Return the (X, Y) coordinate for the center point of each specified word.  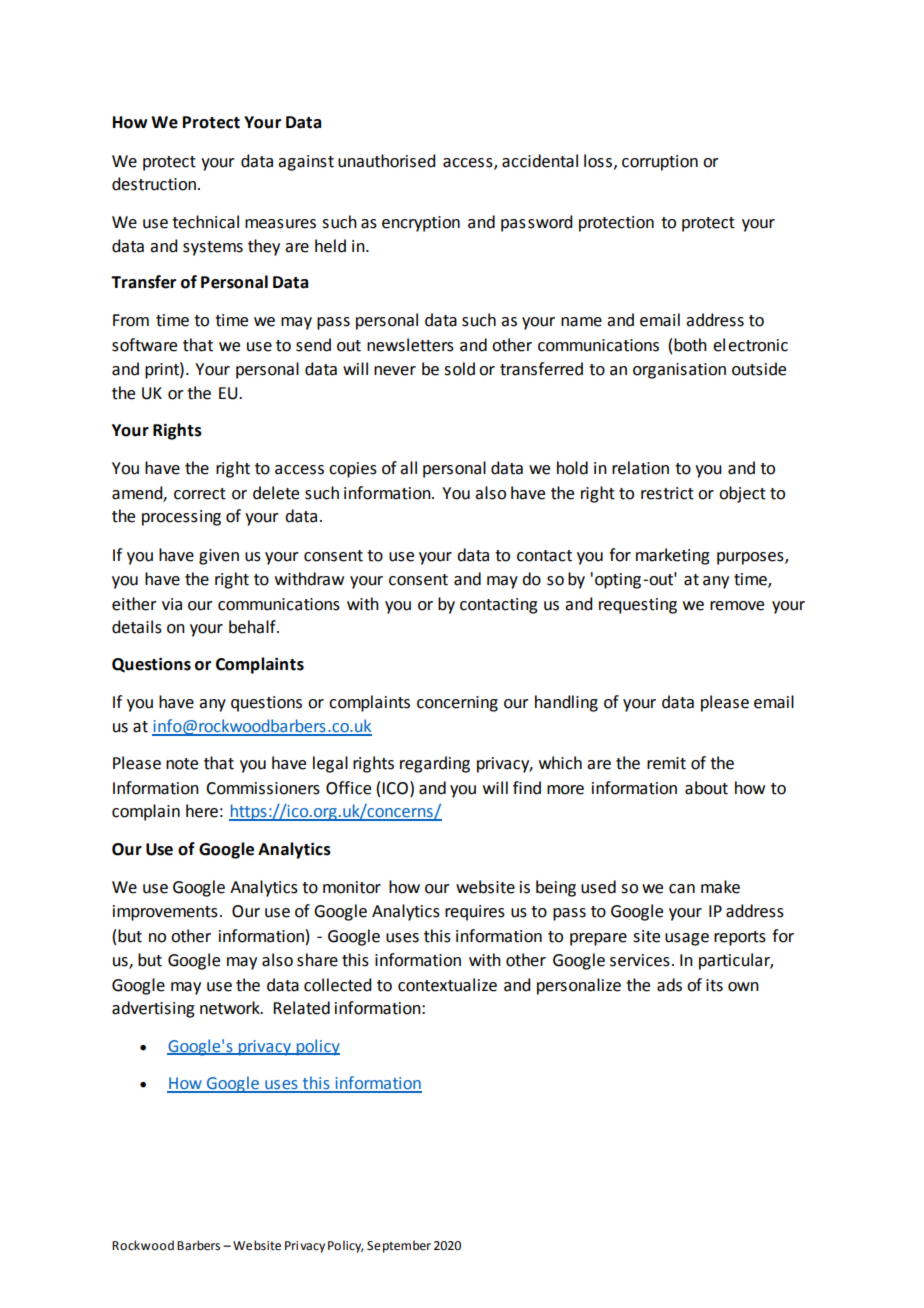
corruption (660, 163)
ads (669, 985)
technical (205, 222)
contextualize (447, 985)
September (399, 1246)
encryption (421, 224)
